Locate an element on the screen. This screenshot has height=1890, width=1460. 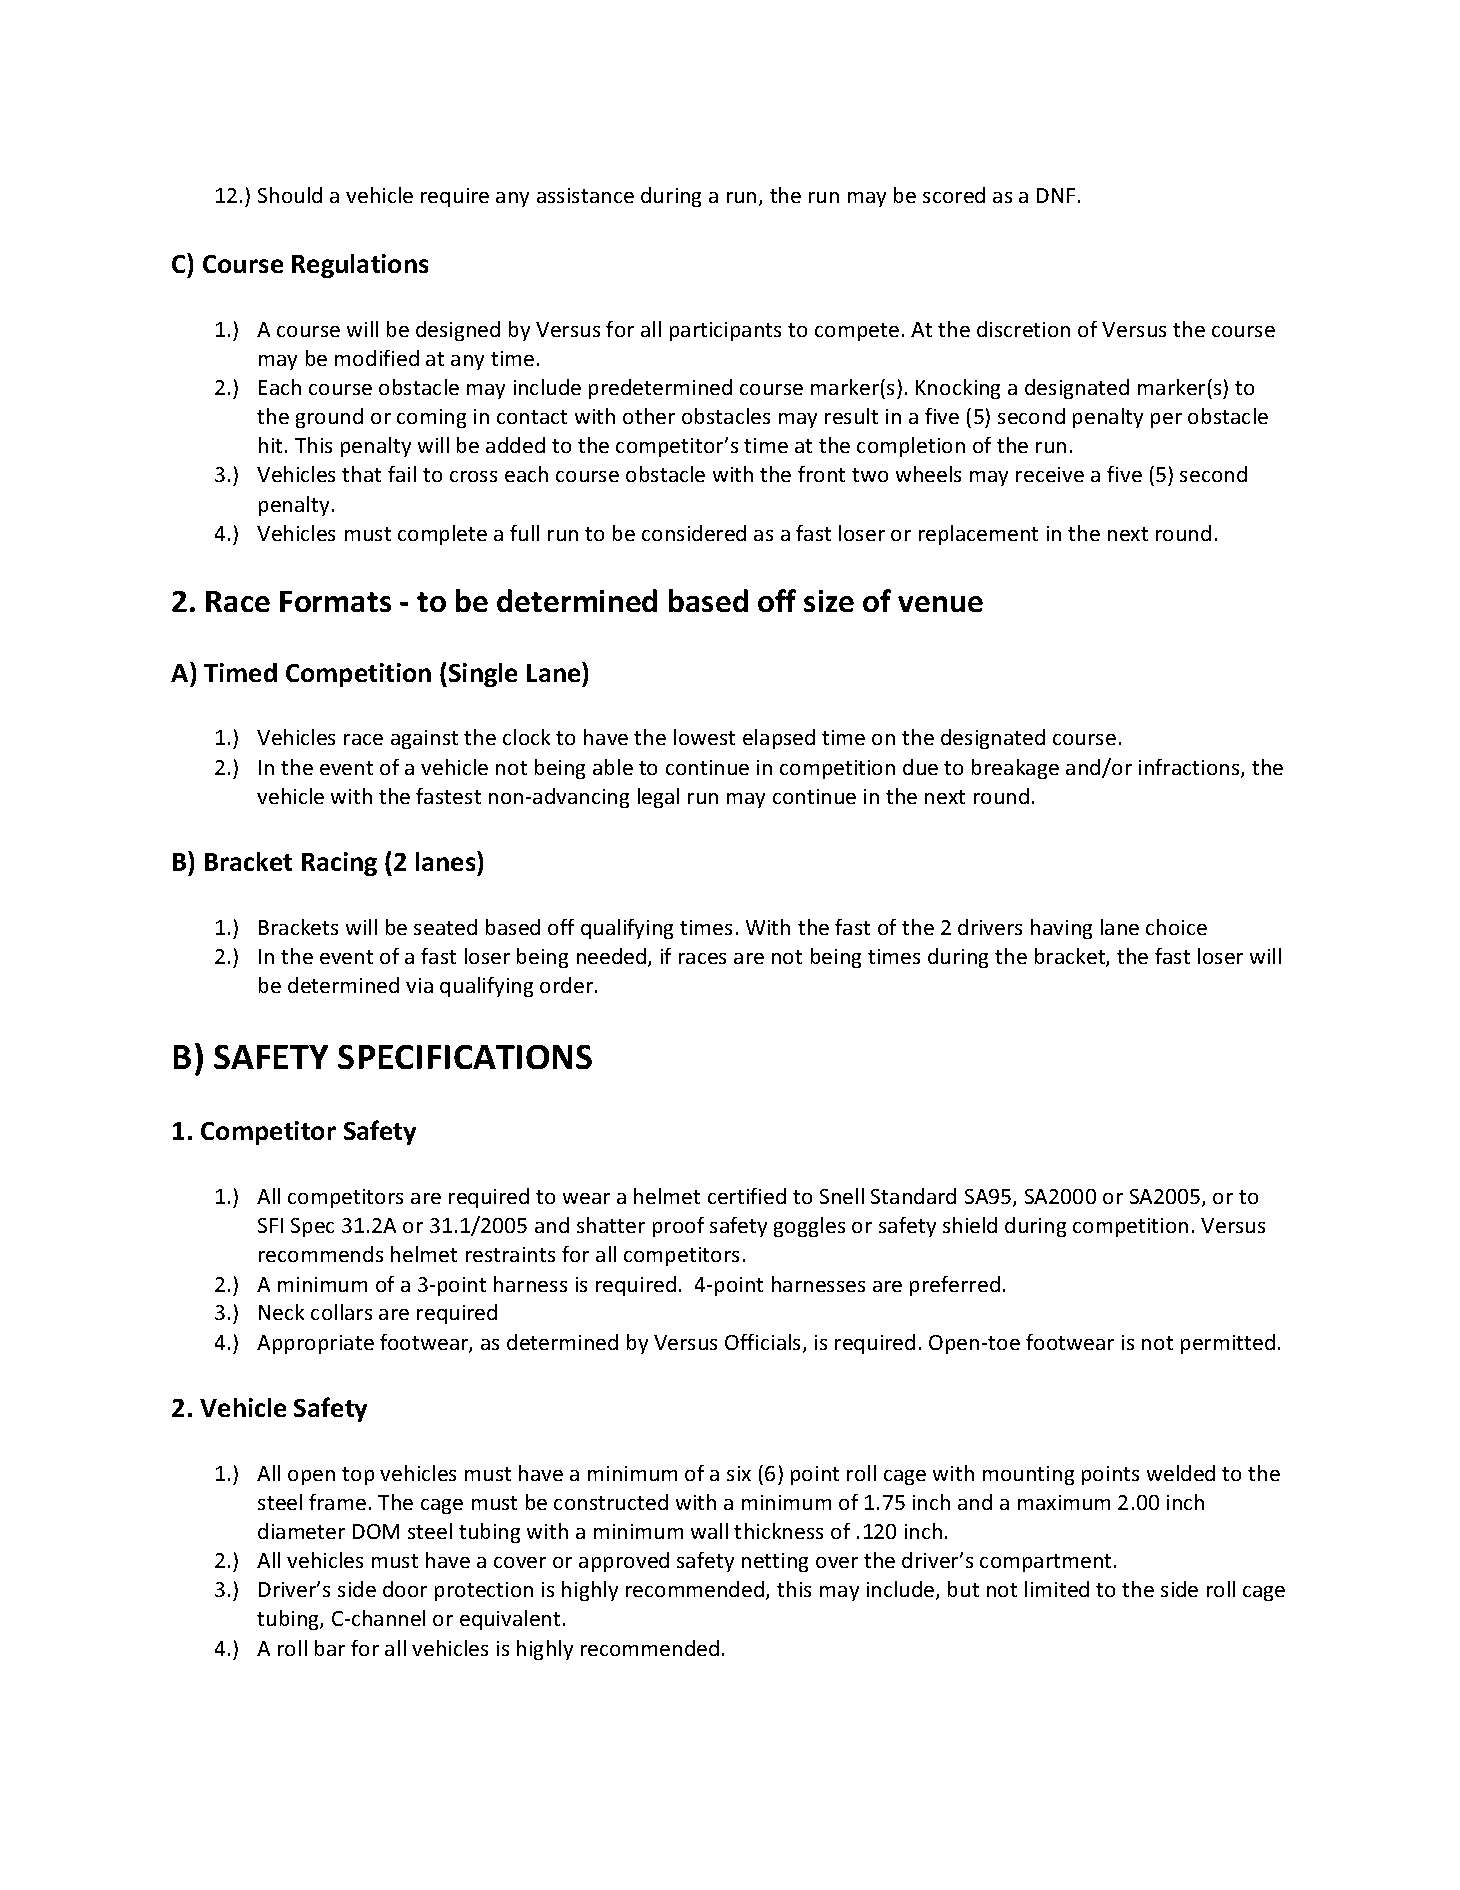
Regulations is located at coordinates (360, 266).
